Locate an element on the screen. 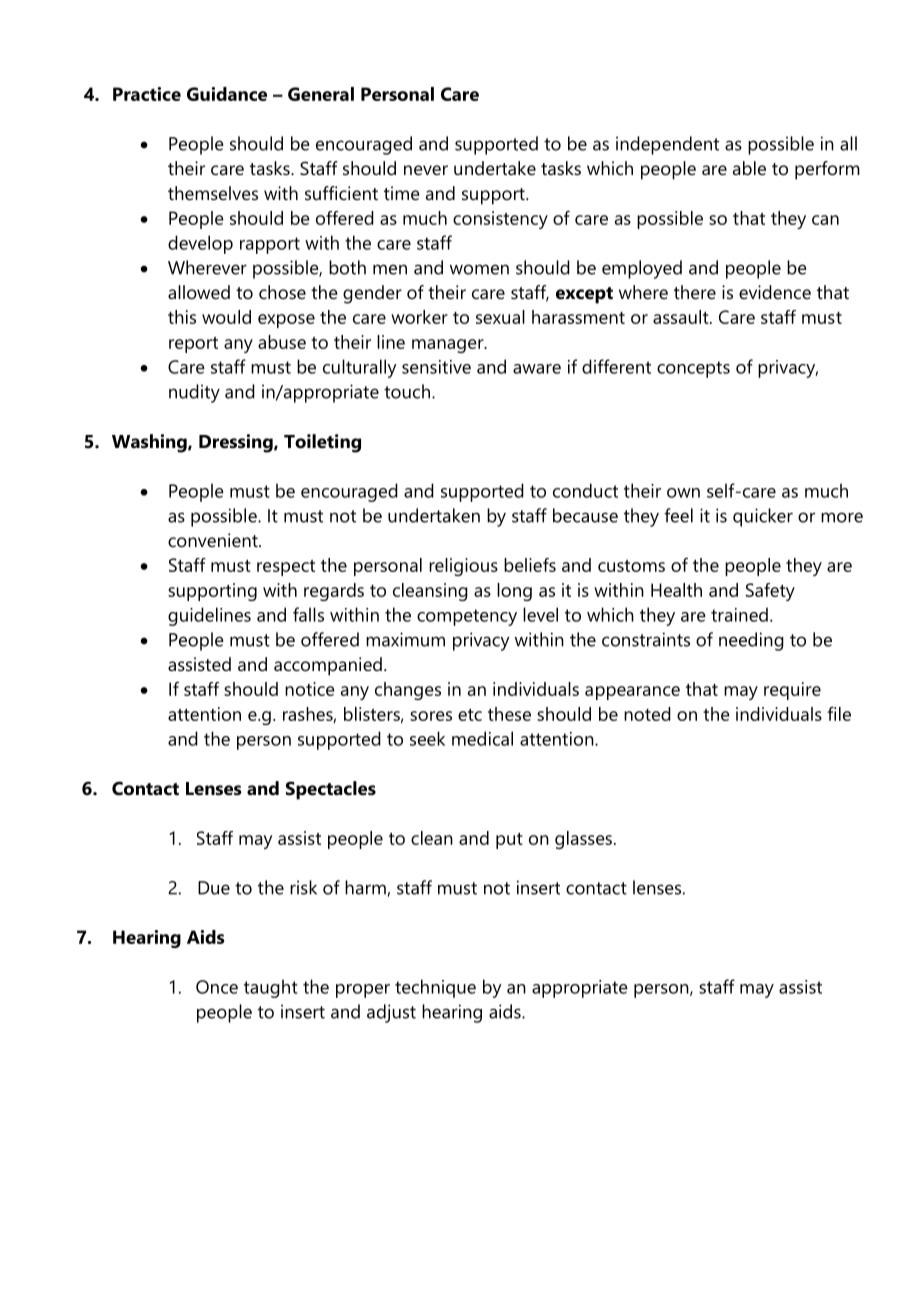 The width and height of the screenshot is (924, 1308). technique is located at coordinates (435, 988).
